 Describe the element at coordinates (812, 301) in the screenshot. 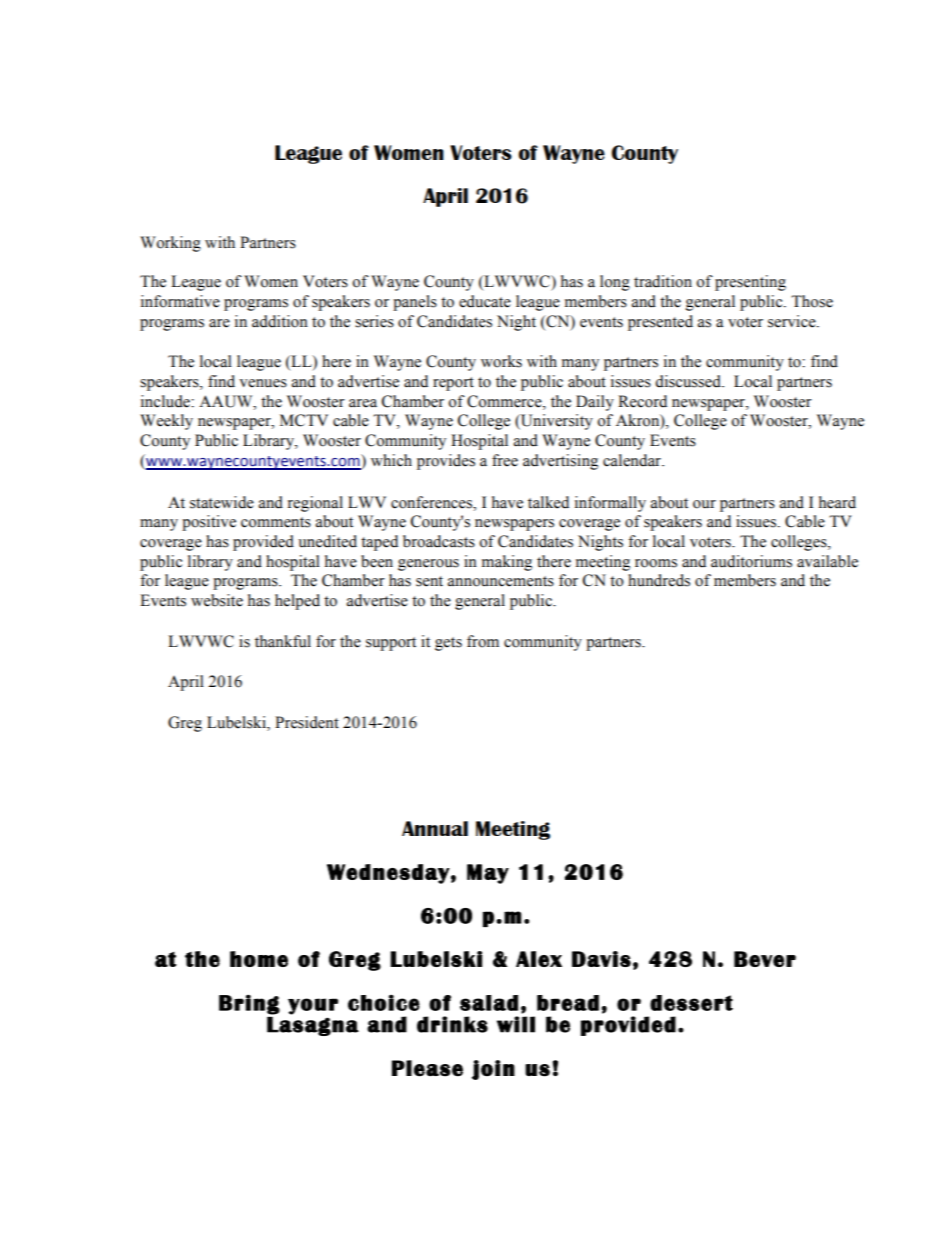

I see `Those` at that location.
